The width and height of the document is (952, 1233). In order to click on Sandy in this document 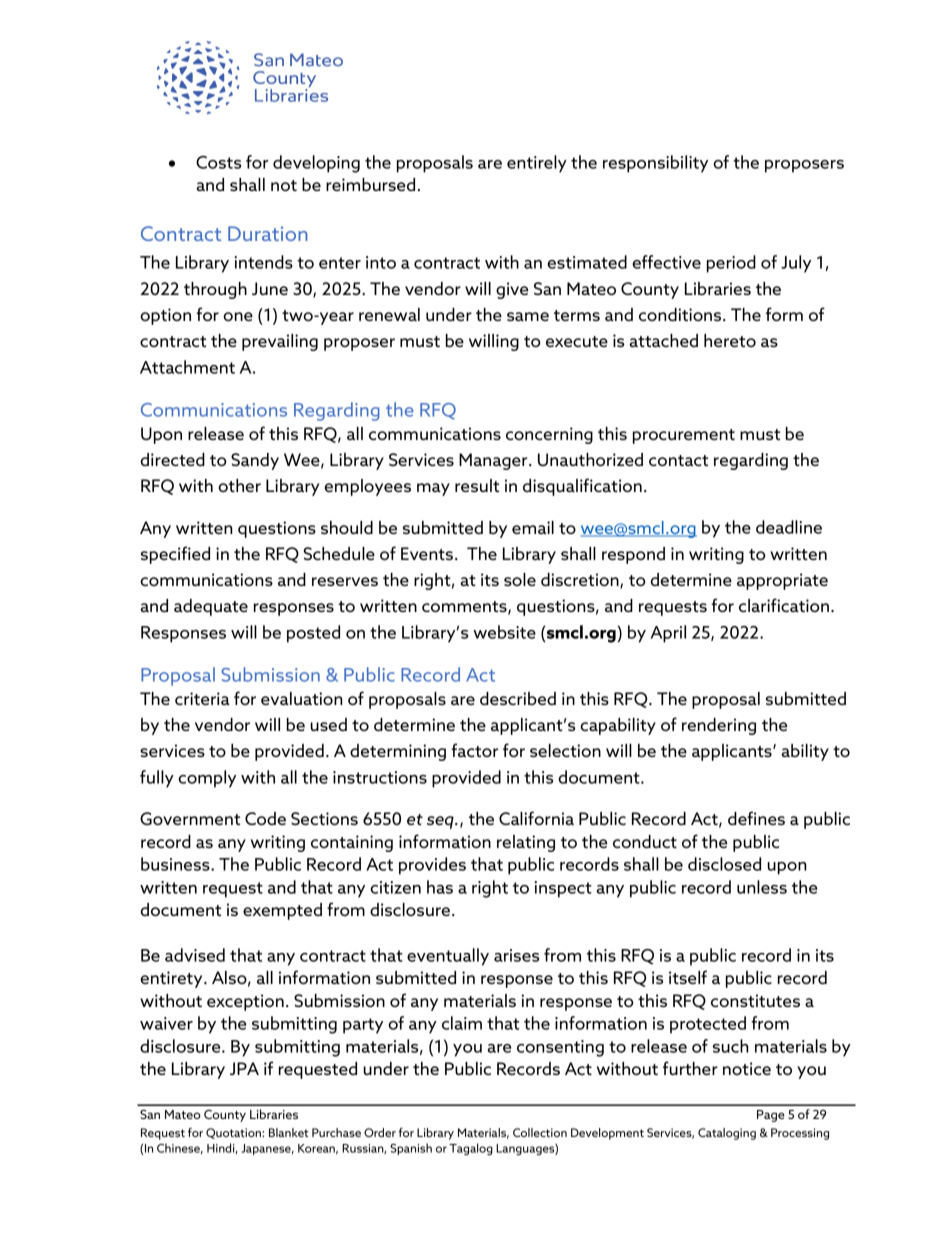, I will do `click(255, 461)`.
